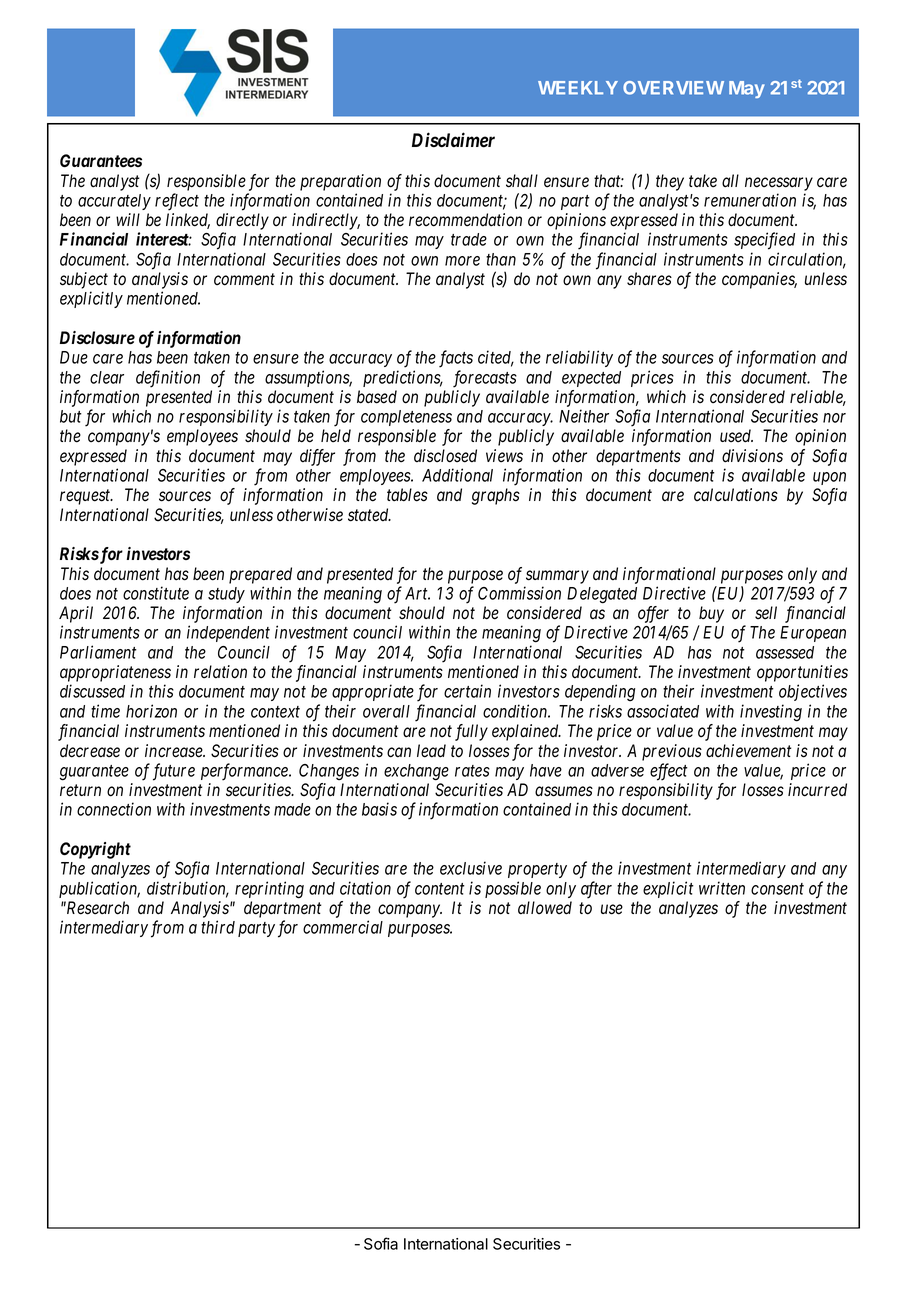 The width and height of the screenshot is (924, 1308). What do you see at coordinates (673, 88) in the screenshot?
I see `OVERVIEW` at bounding box center [673, 88].
